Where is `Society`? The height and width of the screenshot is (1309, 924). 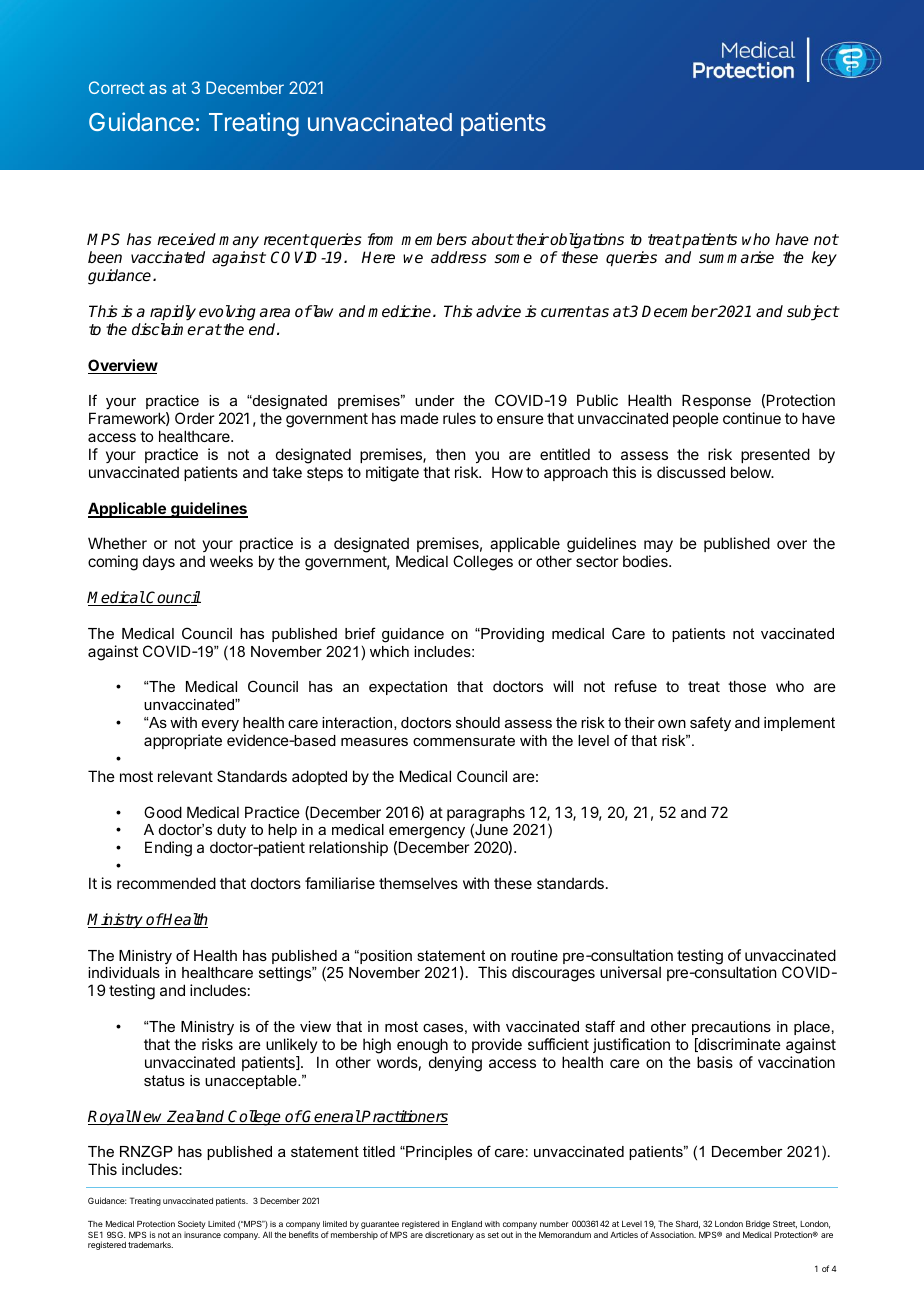 Society is located at coordinates (191, 1224).
